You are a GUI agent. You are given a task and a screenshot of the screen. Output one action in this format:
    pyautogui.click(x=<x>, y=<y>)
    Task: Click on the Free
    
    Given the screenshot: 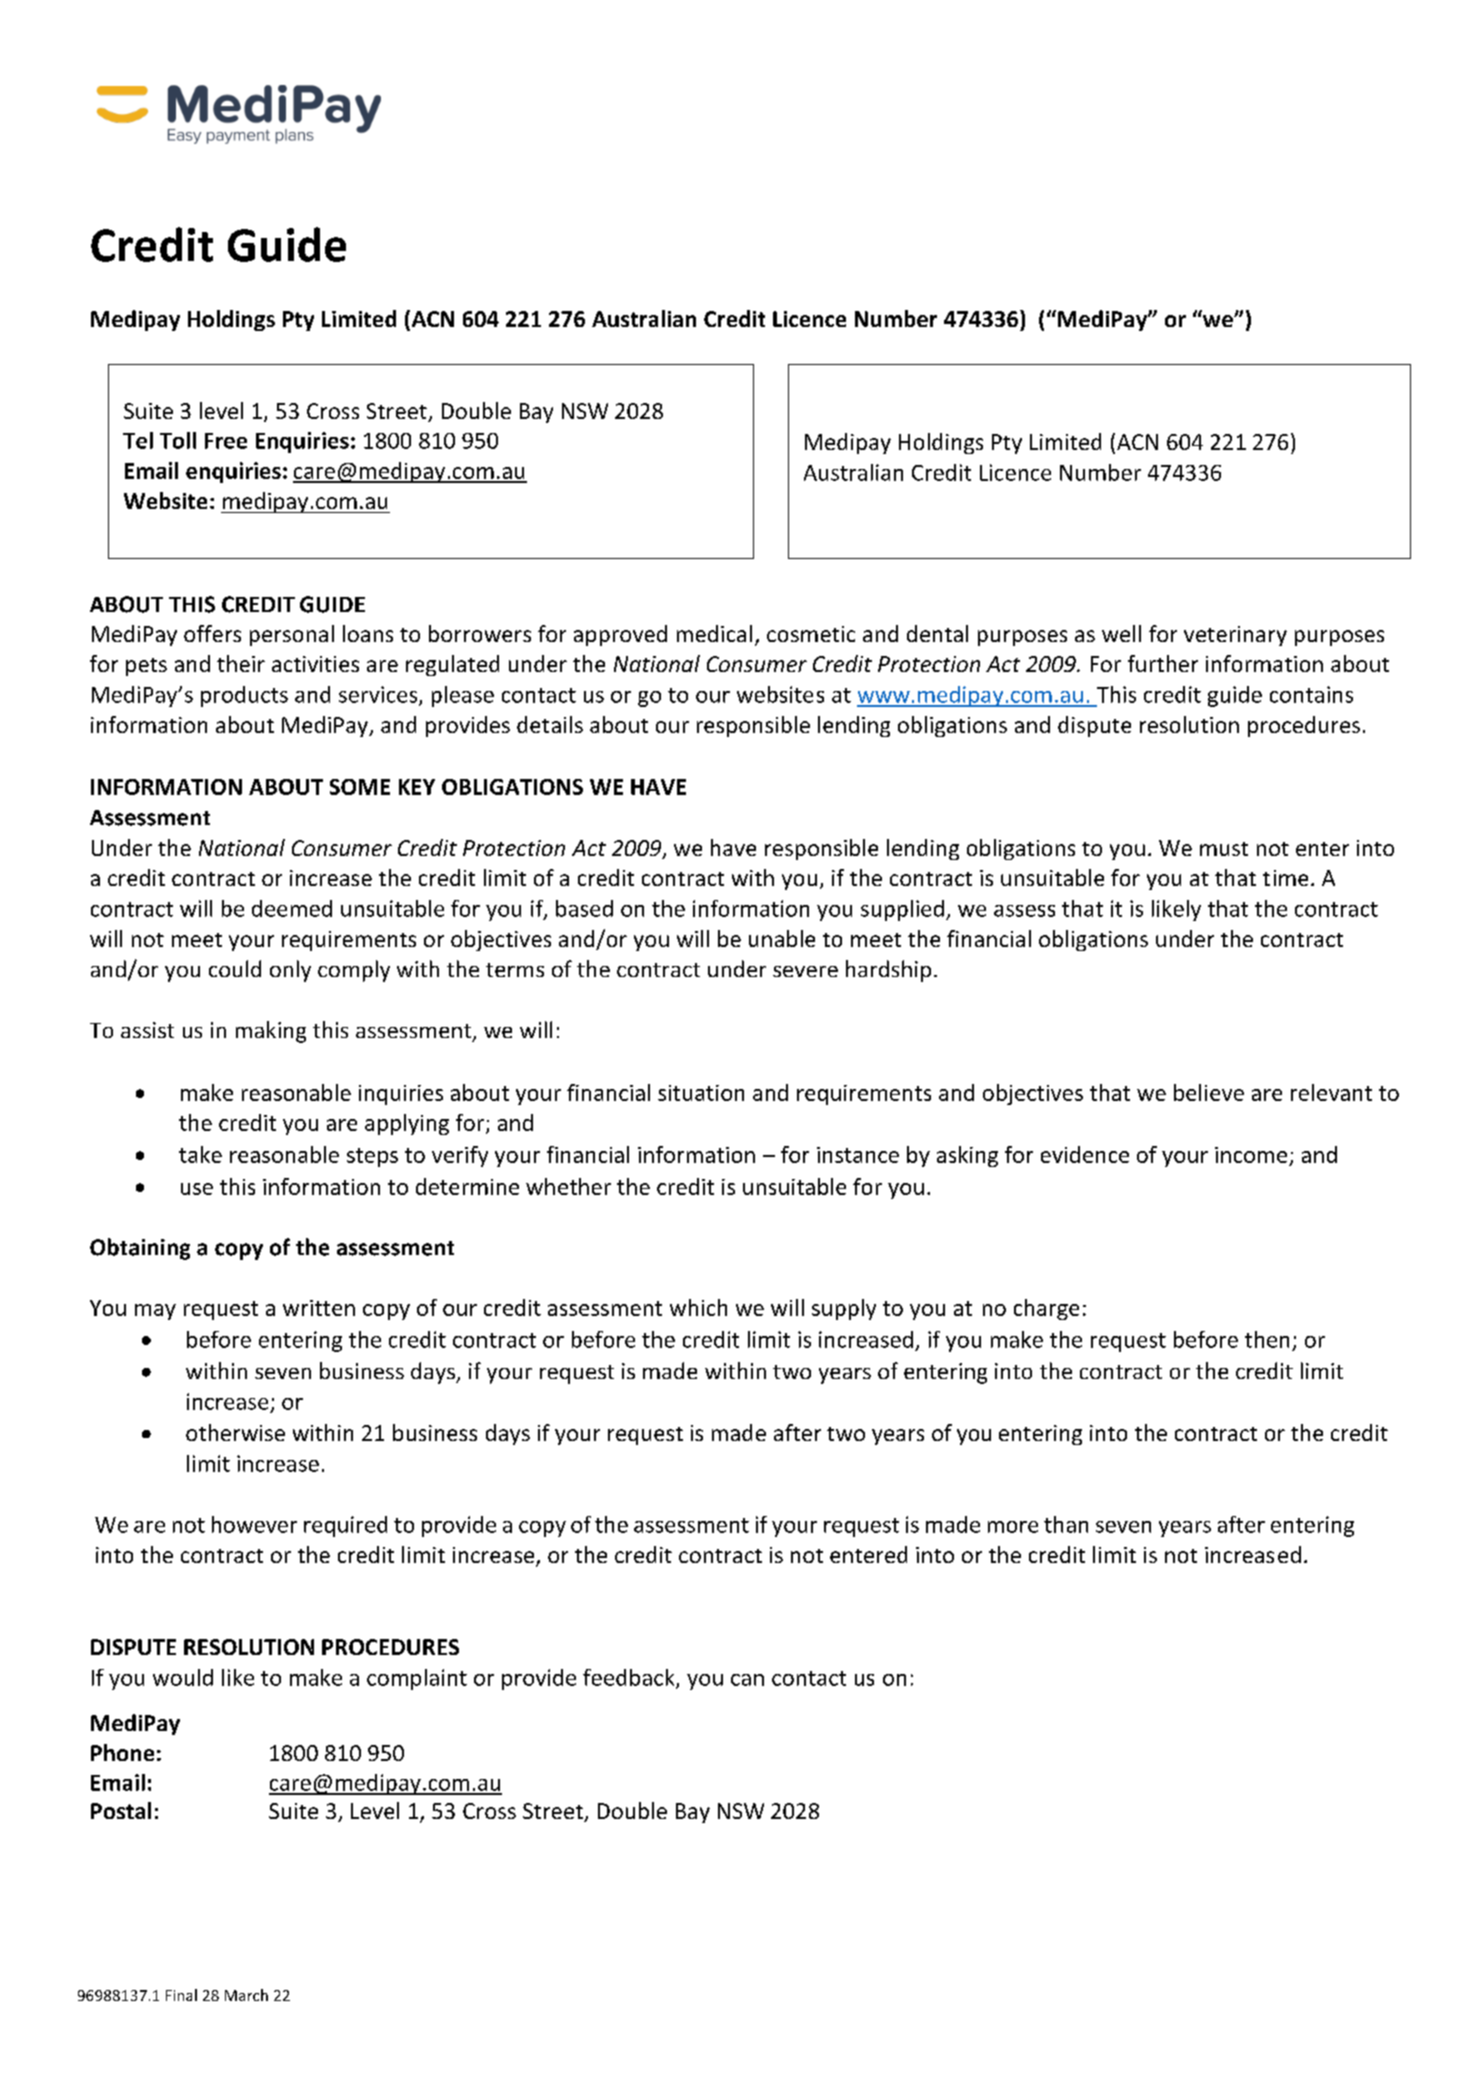 What is the action you would take?
    pyautogui.click(x=226, y=441)
